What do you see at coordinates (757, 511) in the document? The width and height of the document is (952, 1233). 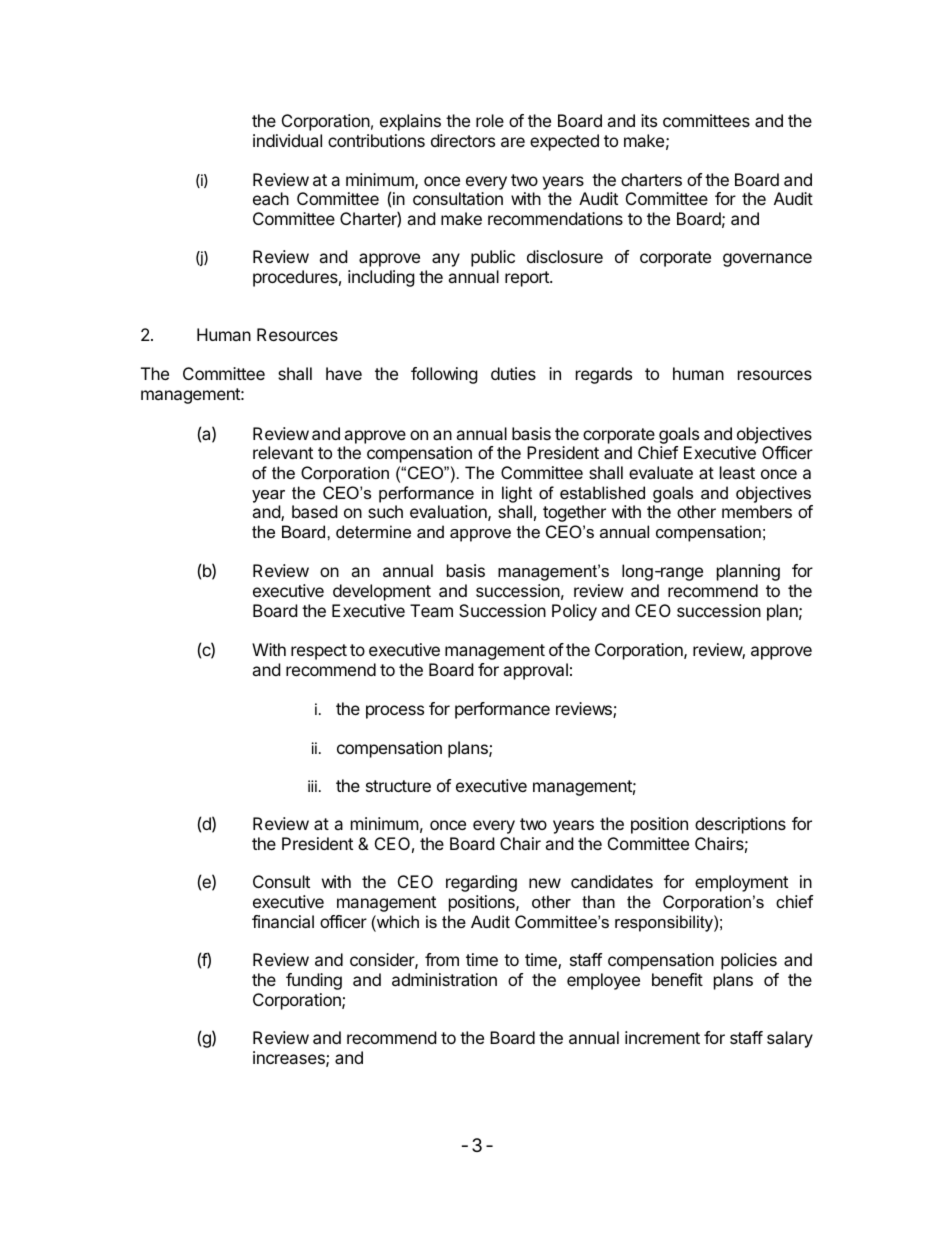 I see `members` at bounding box center [757, 511].
